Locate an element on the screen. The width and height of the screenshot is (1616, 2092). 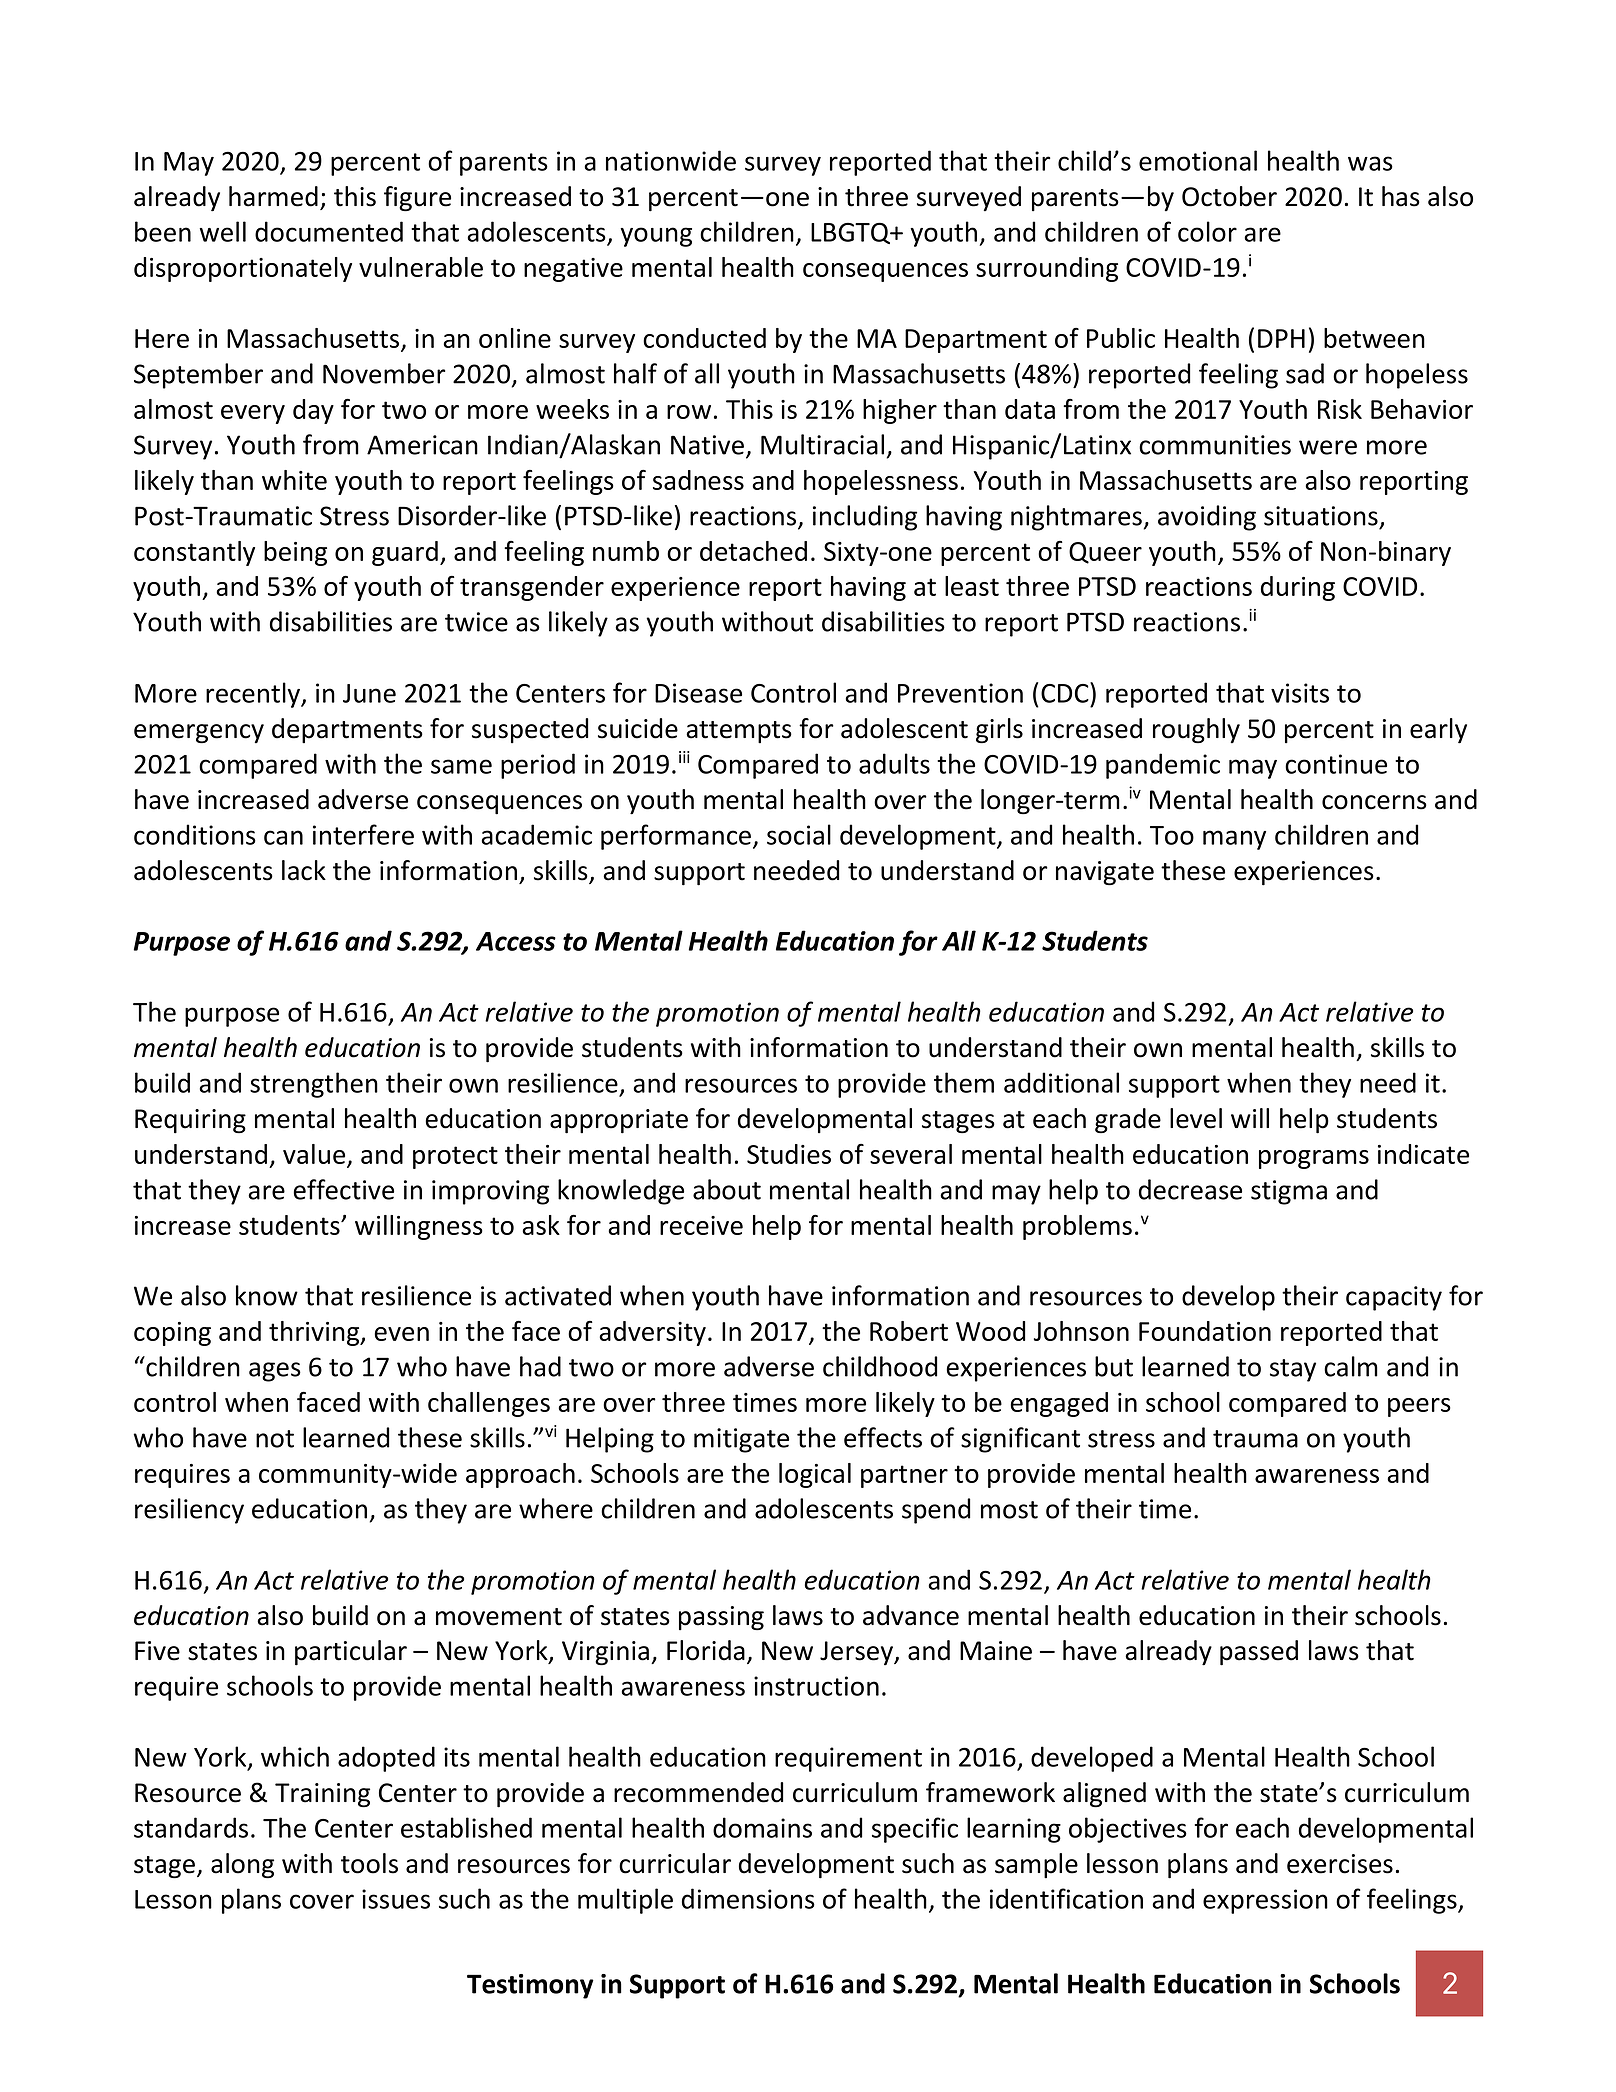
dimensions is located at coordinates (748, 1898).
